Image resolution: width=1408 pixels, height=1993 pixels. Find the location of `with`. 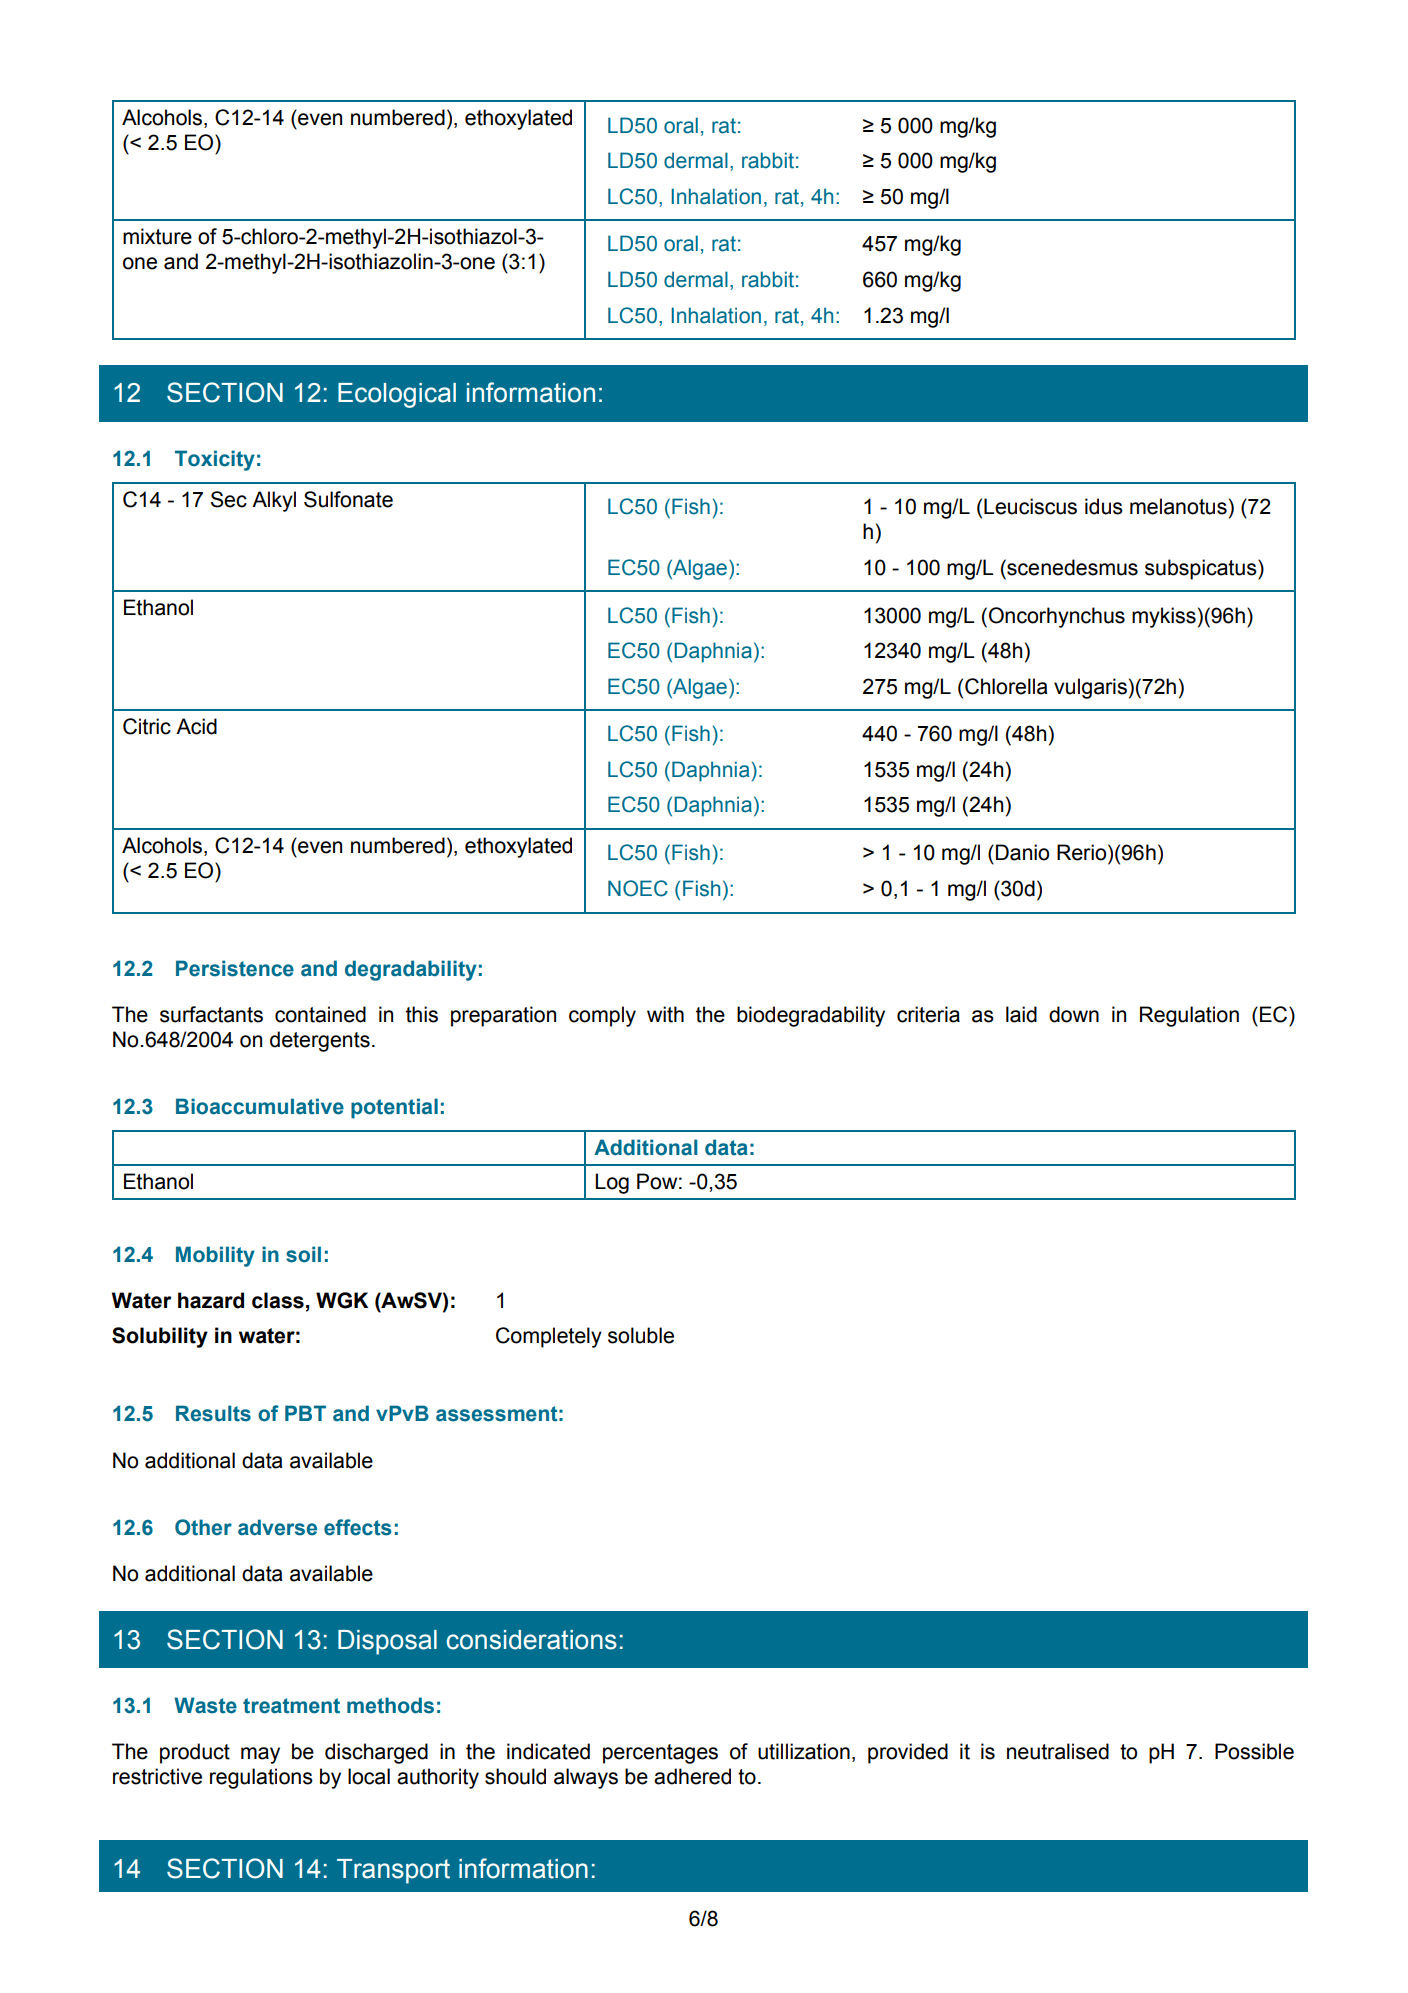

with is located at coordinates (665, 1014).
